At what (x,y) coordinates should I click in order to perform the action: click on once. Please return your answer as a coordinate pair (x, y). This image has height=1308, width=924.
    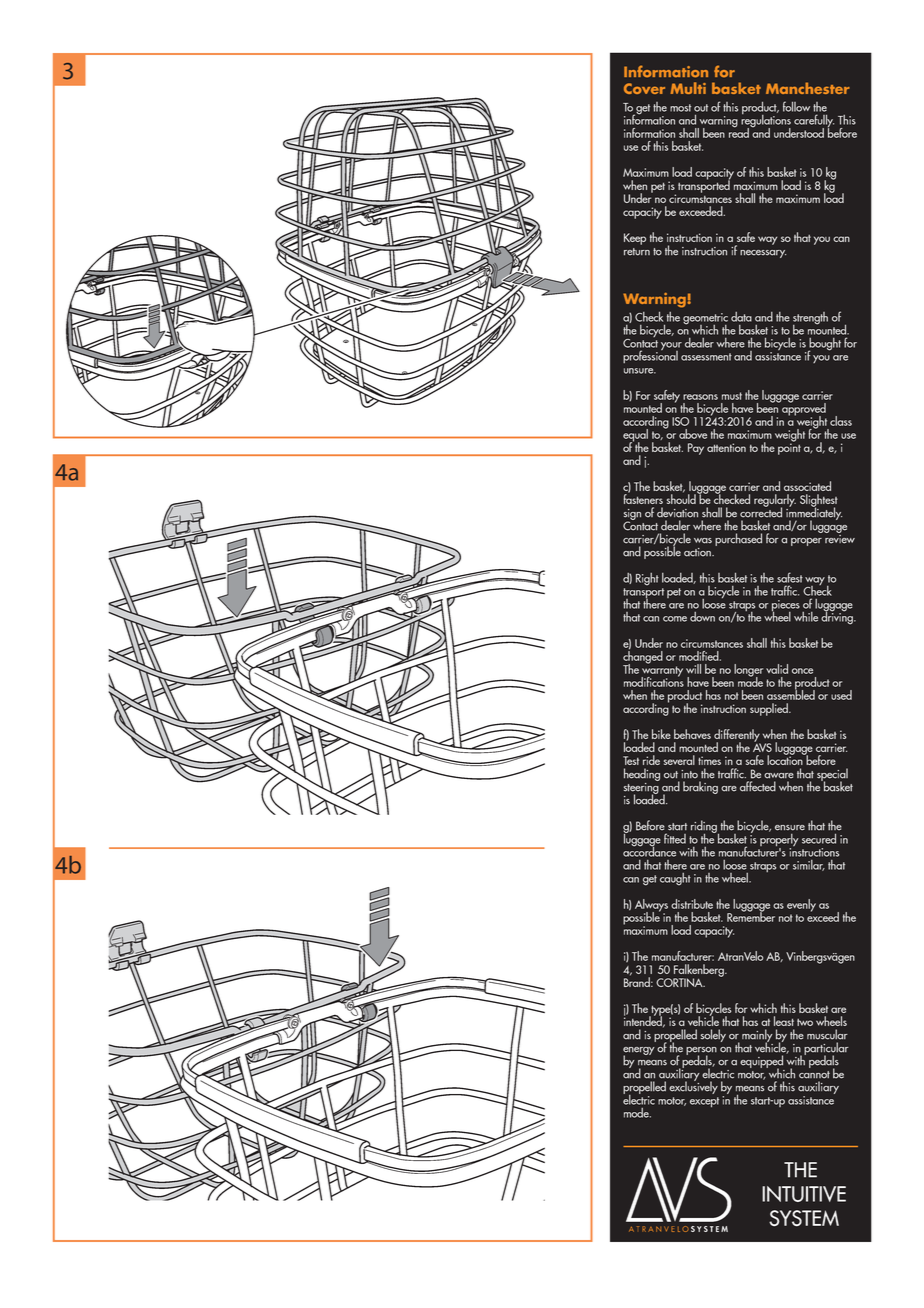
    Looking at the image, I should click on (802, 671).
